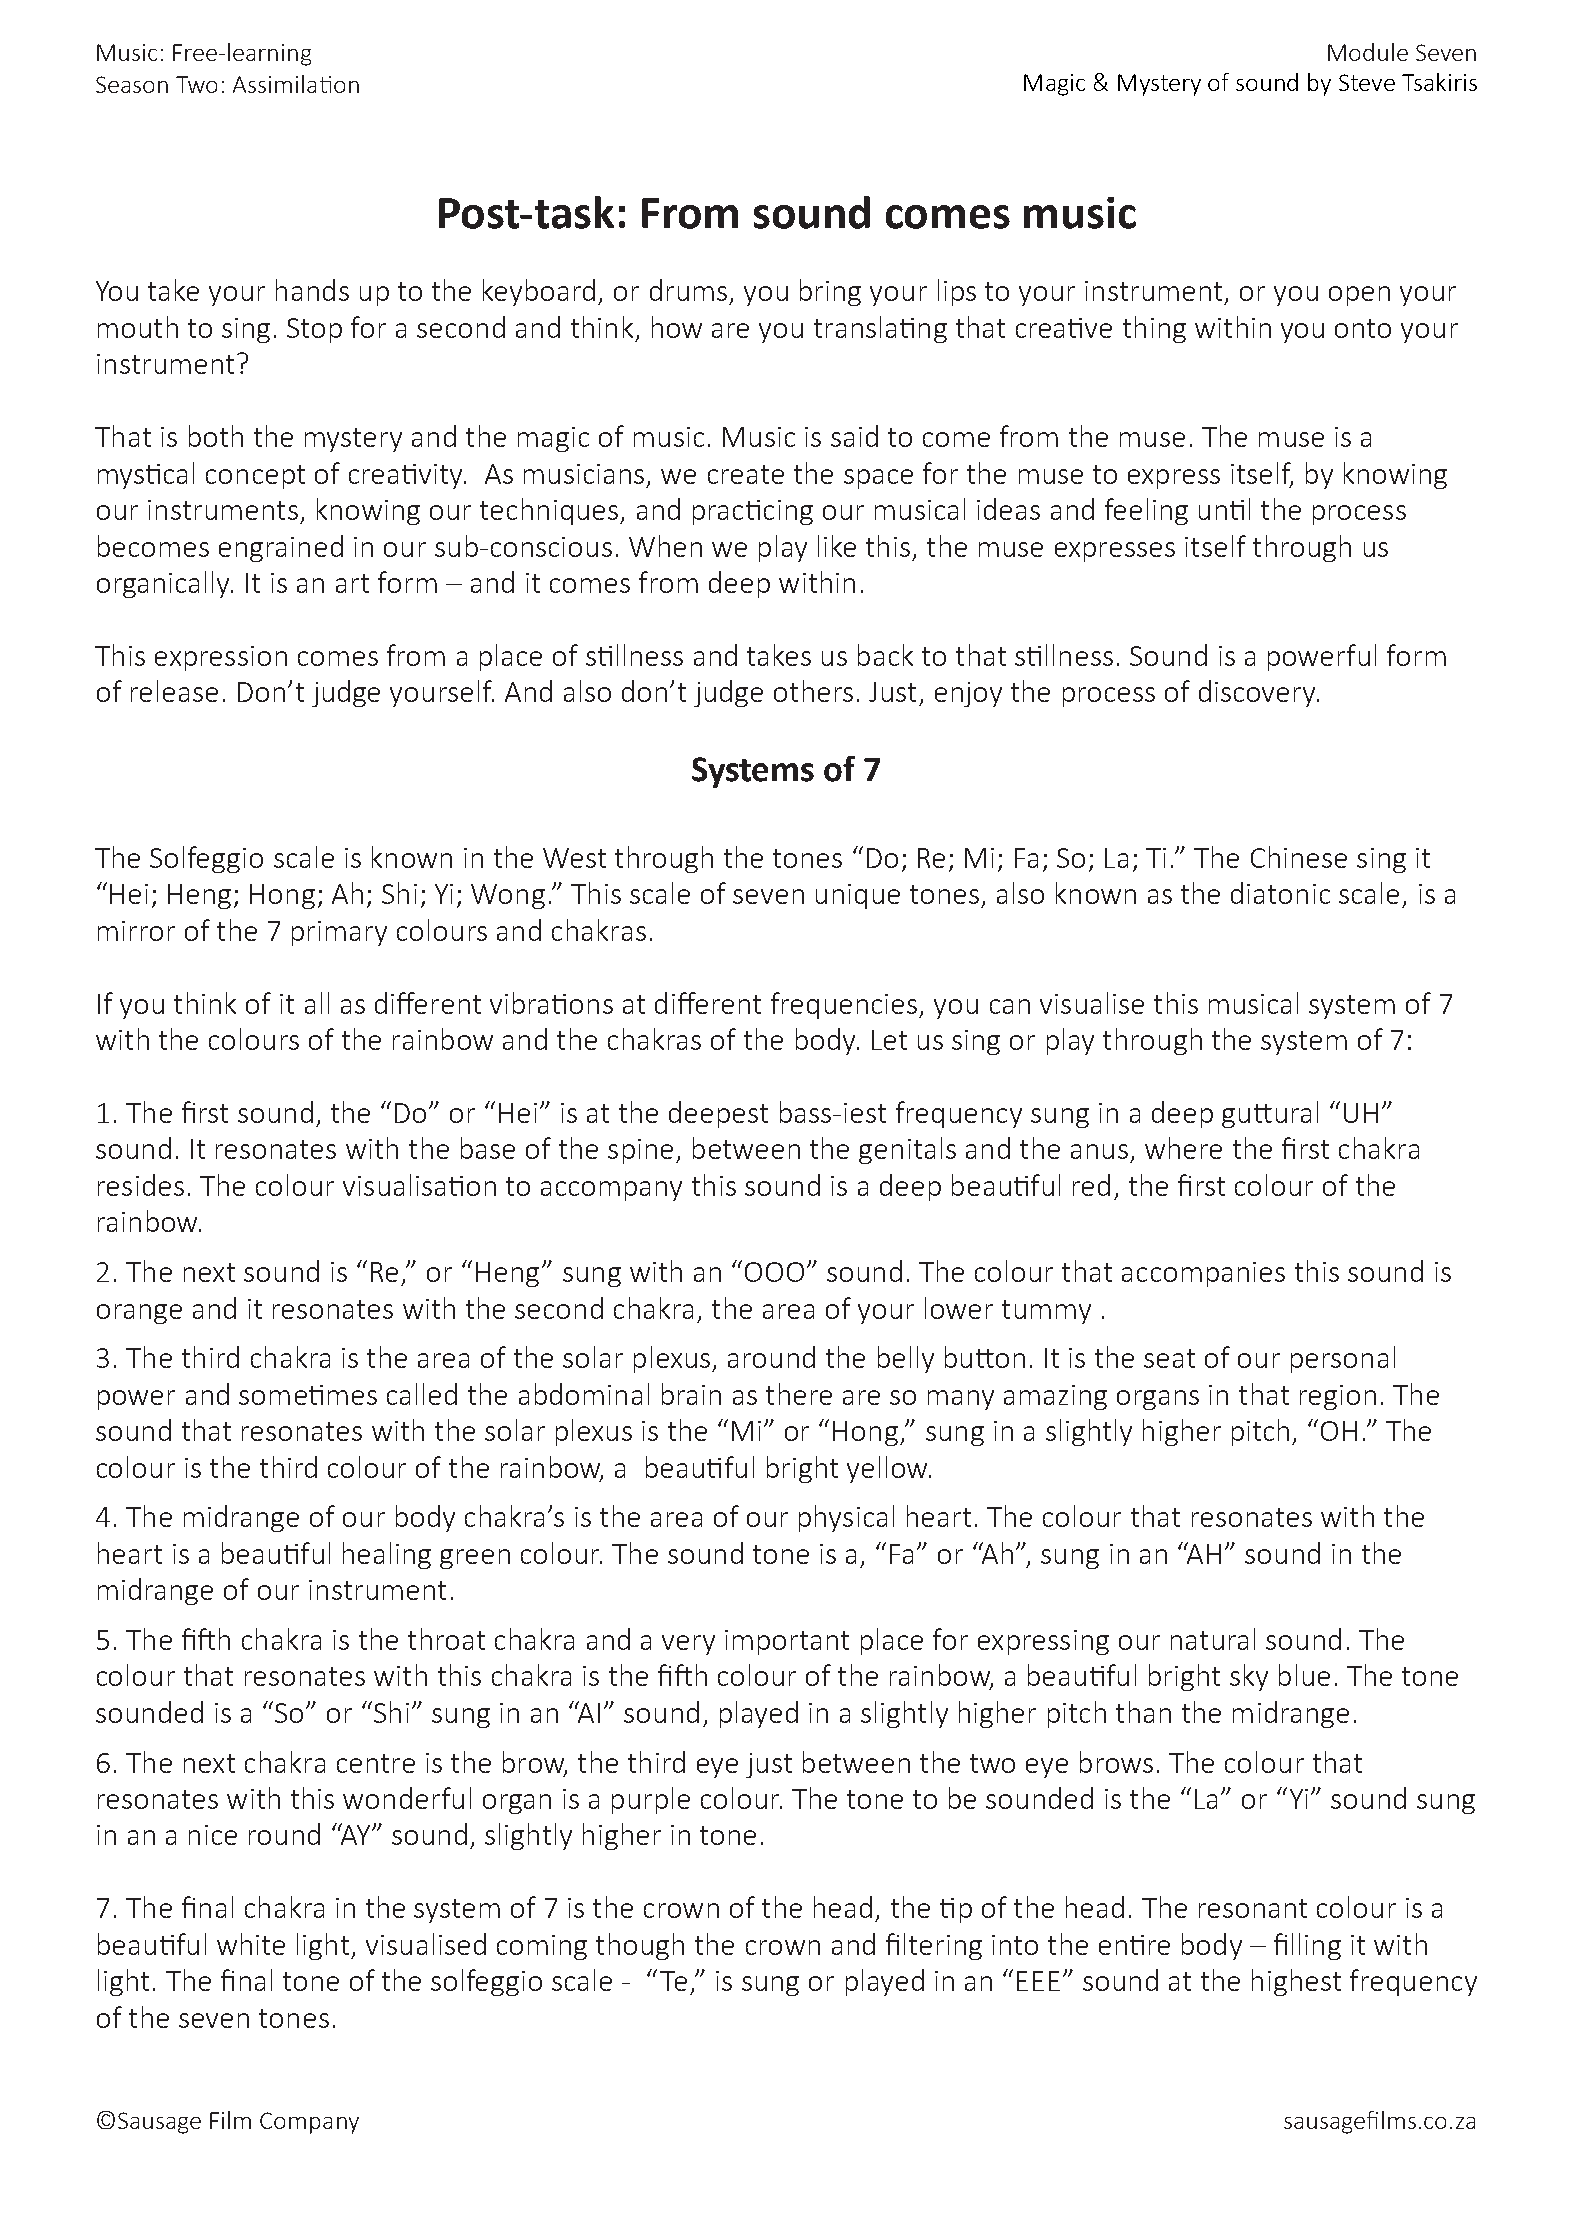  I want to click on drums, so click(688, 290).
